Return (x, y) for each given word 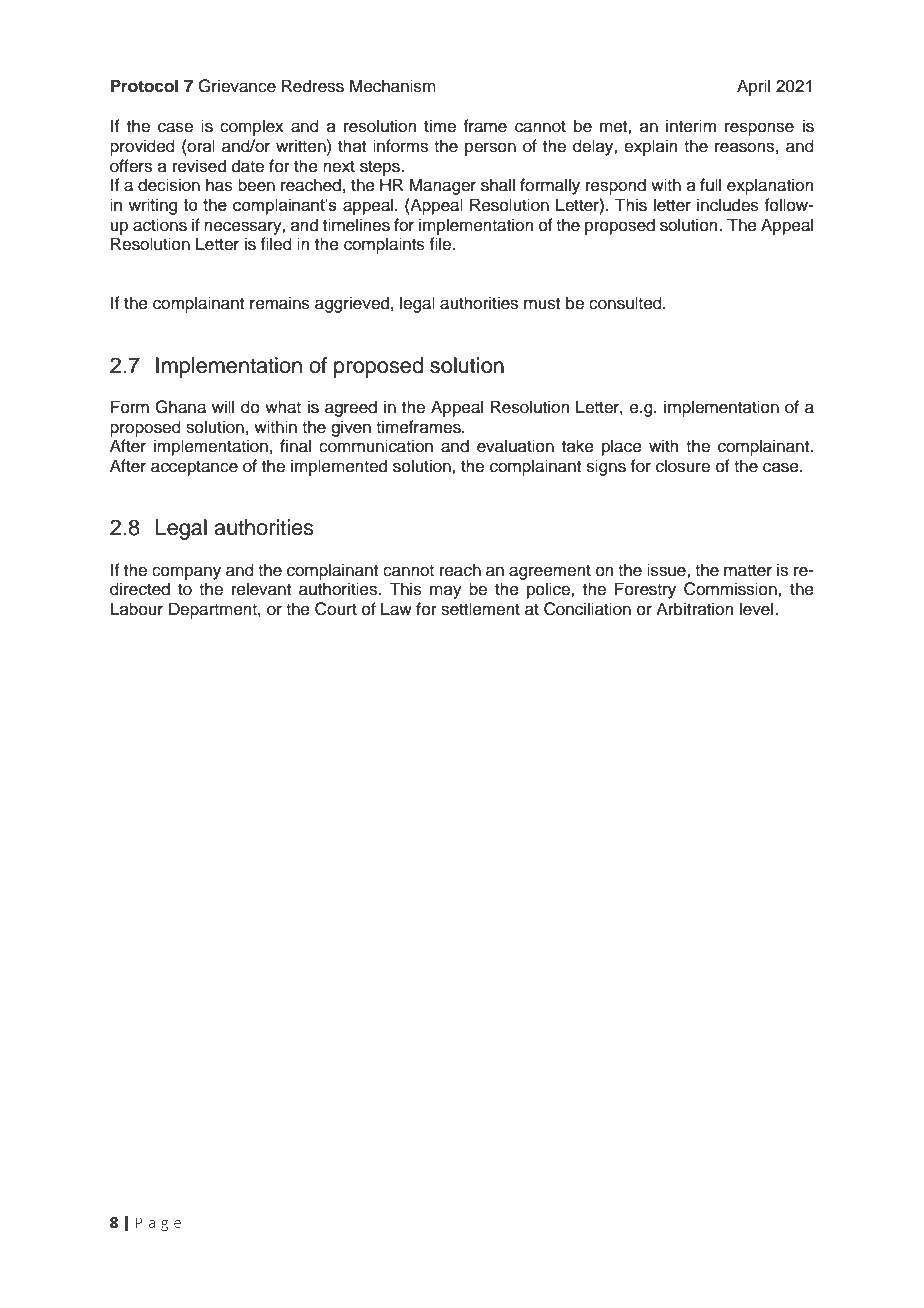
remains (280, 303)
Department (214, 610)
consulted (626, 303)
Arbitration (695, 609)
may (446, 592)
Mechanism (393, 86)
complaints (384, 245)
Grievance (237, 86)
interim (691, 126)
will (223, 406)
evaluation (515, 446)
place (622, 447)
